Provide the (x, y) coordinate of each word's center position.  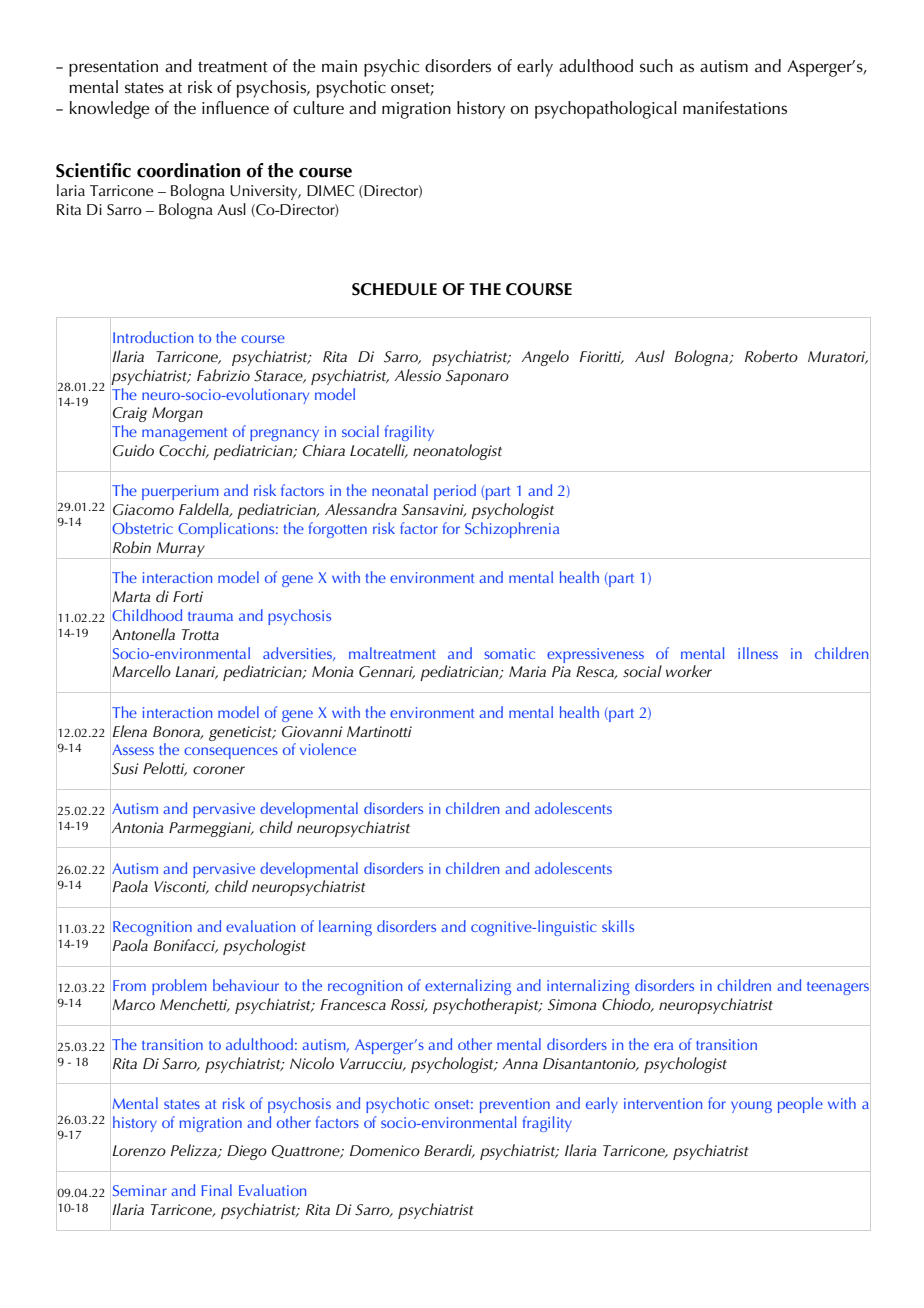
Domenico (385, 1150)
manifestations (735, 108)
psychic (391, 68)
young (751, 1107)
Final (217, 1190)
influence (235, 108)
